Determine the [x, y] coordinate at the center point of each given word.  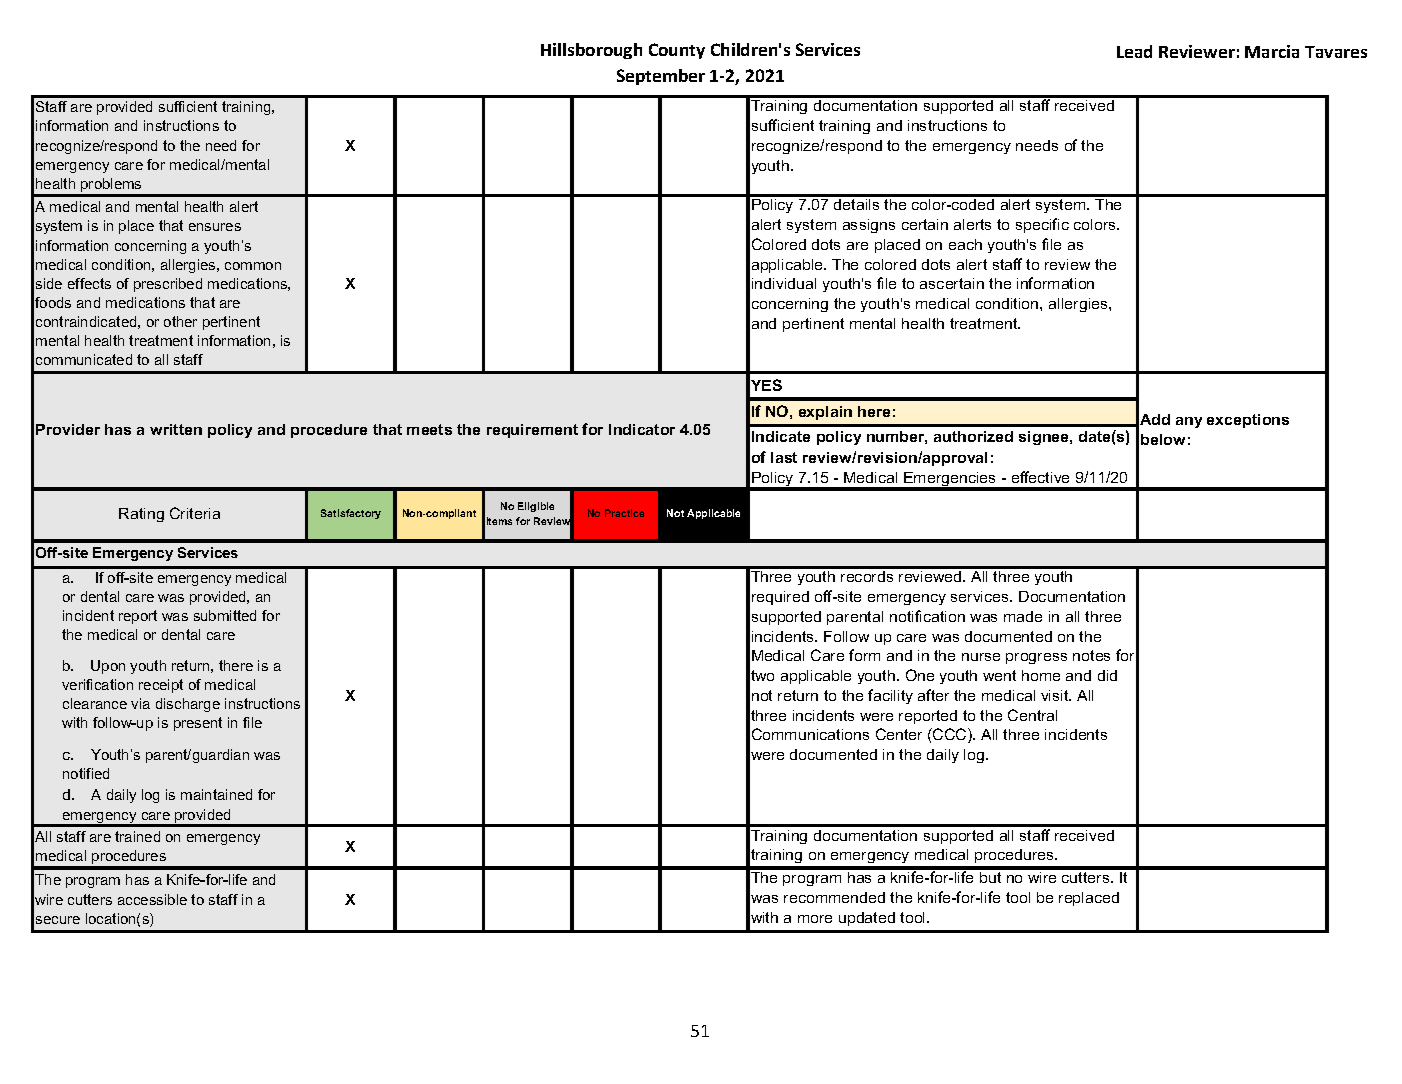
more [815, 919]
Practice [624, 513]
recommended [834, 897]
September [661, 77]
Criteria [195, 513]
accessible [152, 899]
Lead [1134, 51]
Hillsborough [591, 51]
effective [1040, 477]
